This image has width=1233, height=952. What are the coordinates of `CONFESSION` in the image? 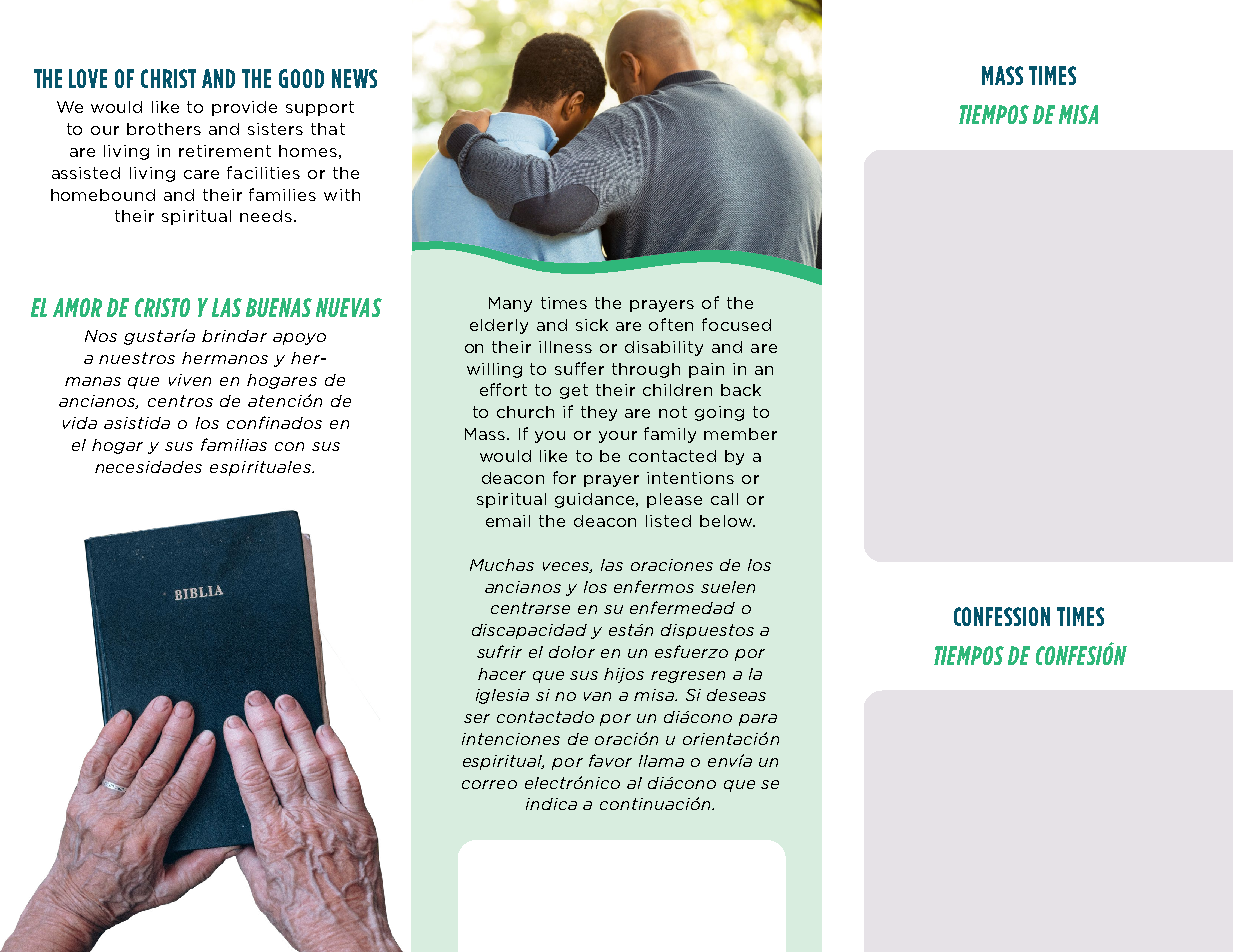 It's located at (1002, 616).
